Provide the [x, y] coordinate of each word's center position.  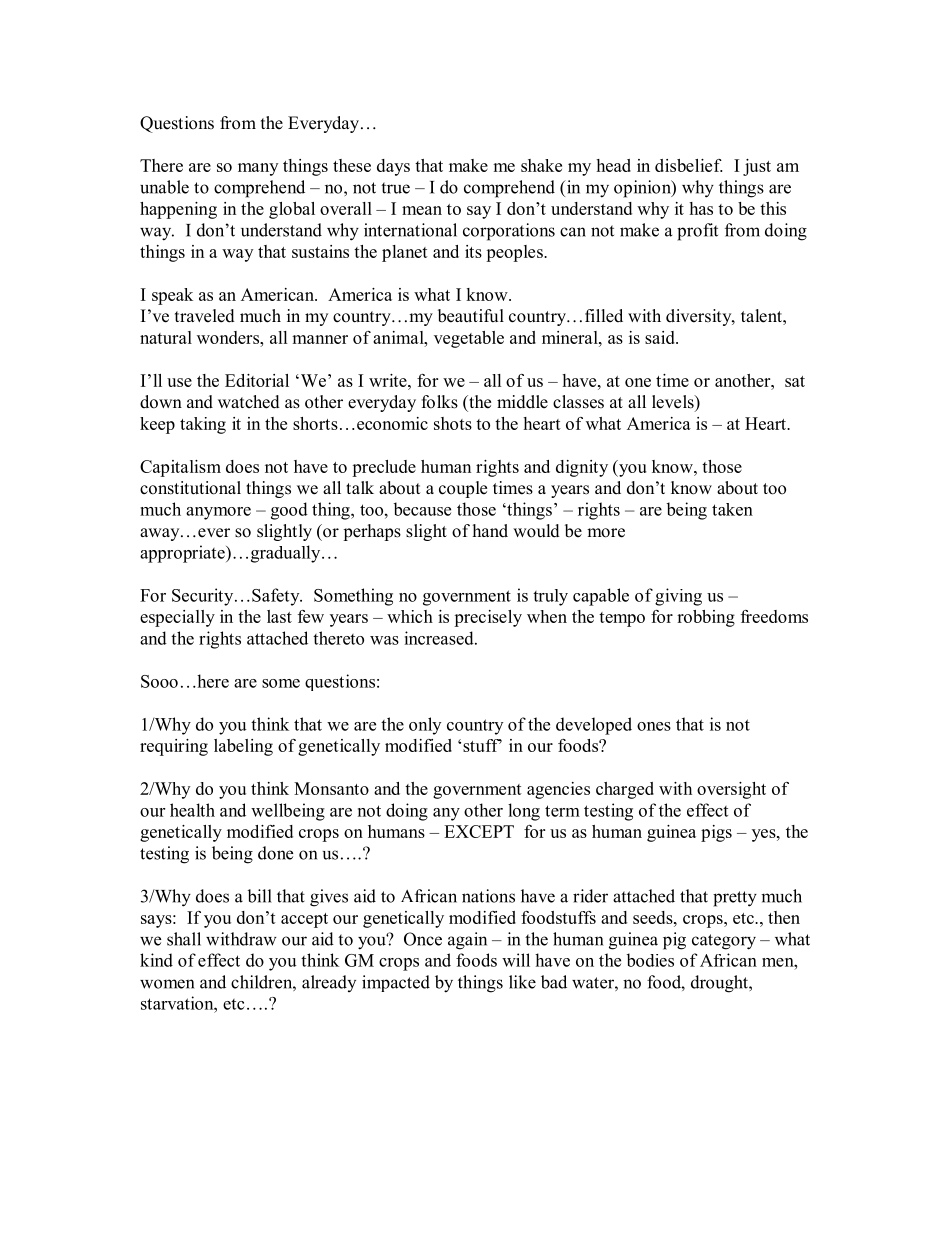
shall [184, 939]
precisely [488, 618]
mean [422, 210]
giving [678, 597]
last [279, 616]
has [701, 208]
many [258, 169]
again [467, 941]
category [724, 942]
